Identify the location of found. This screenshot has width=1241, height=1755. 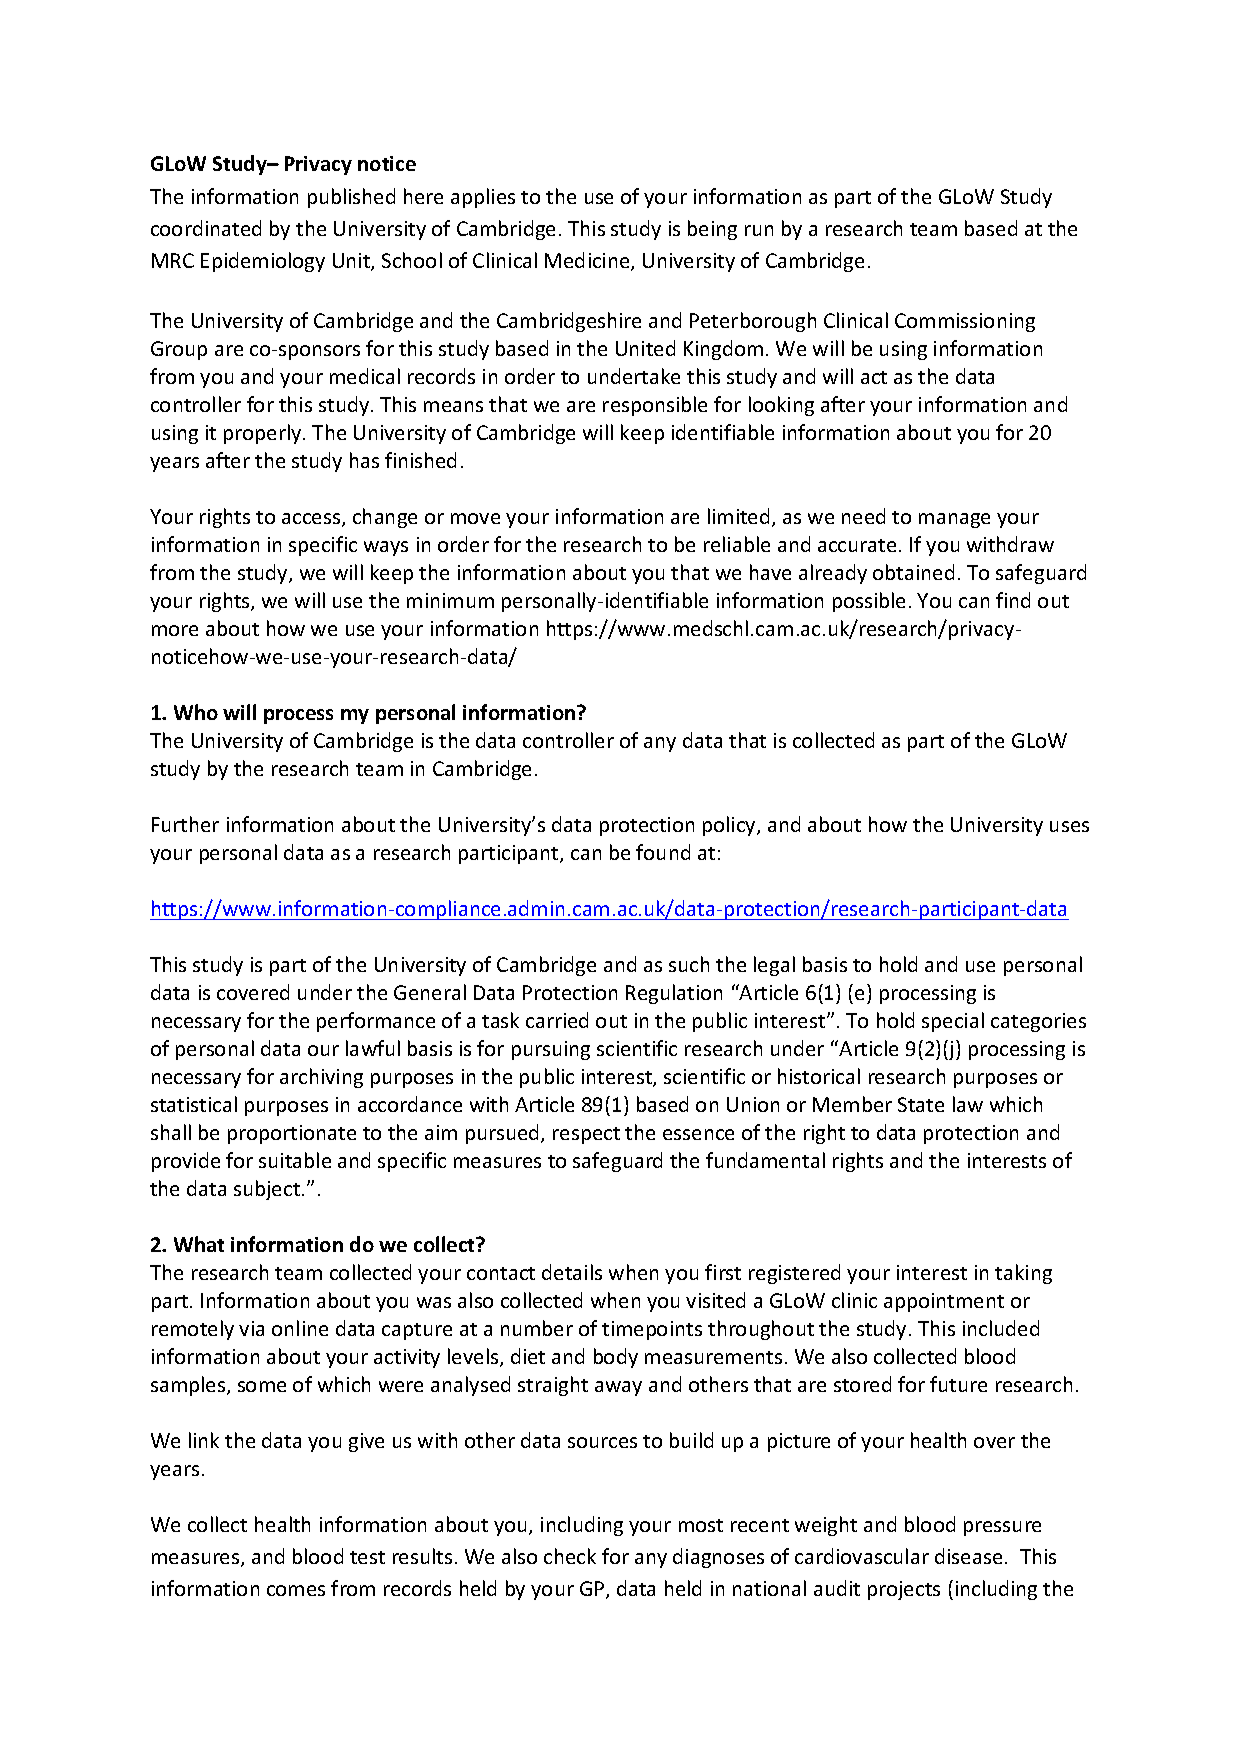
(663, 852).
